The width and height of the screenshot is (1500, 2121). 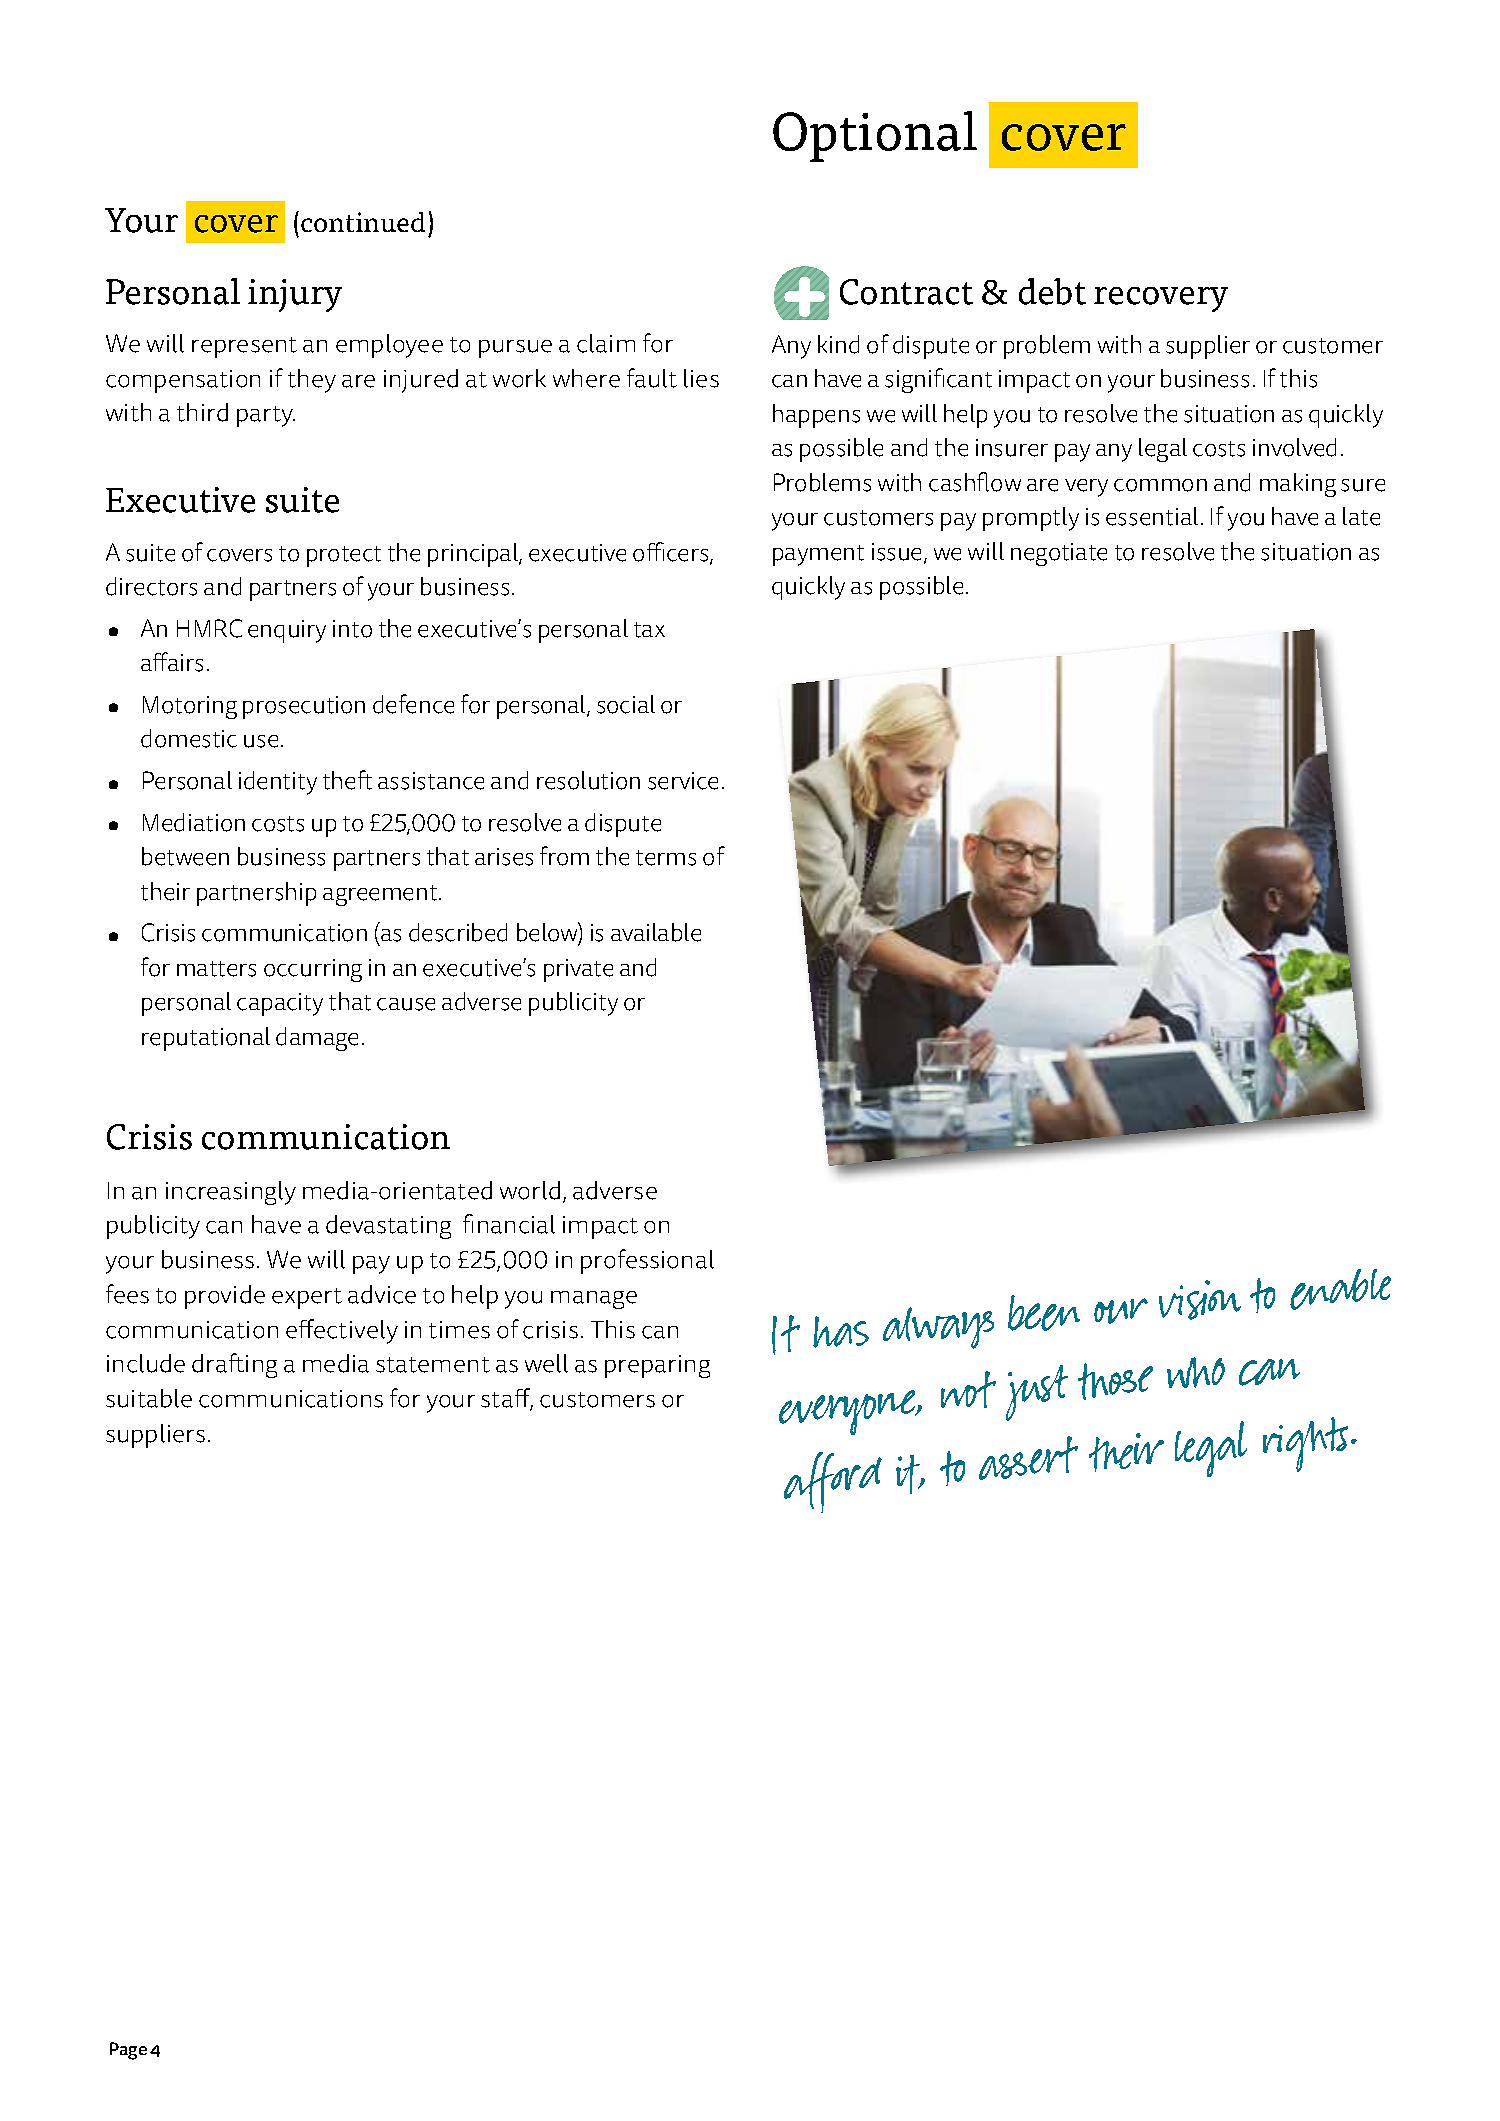 I want to click on debt, so click(x=1052, y=291).
